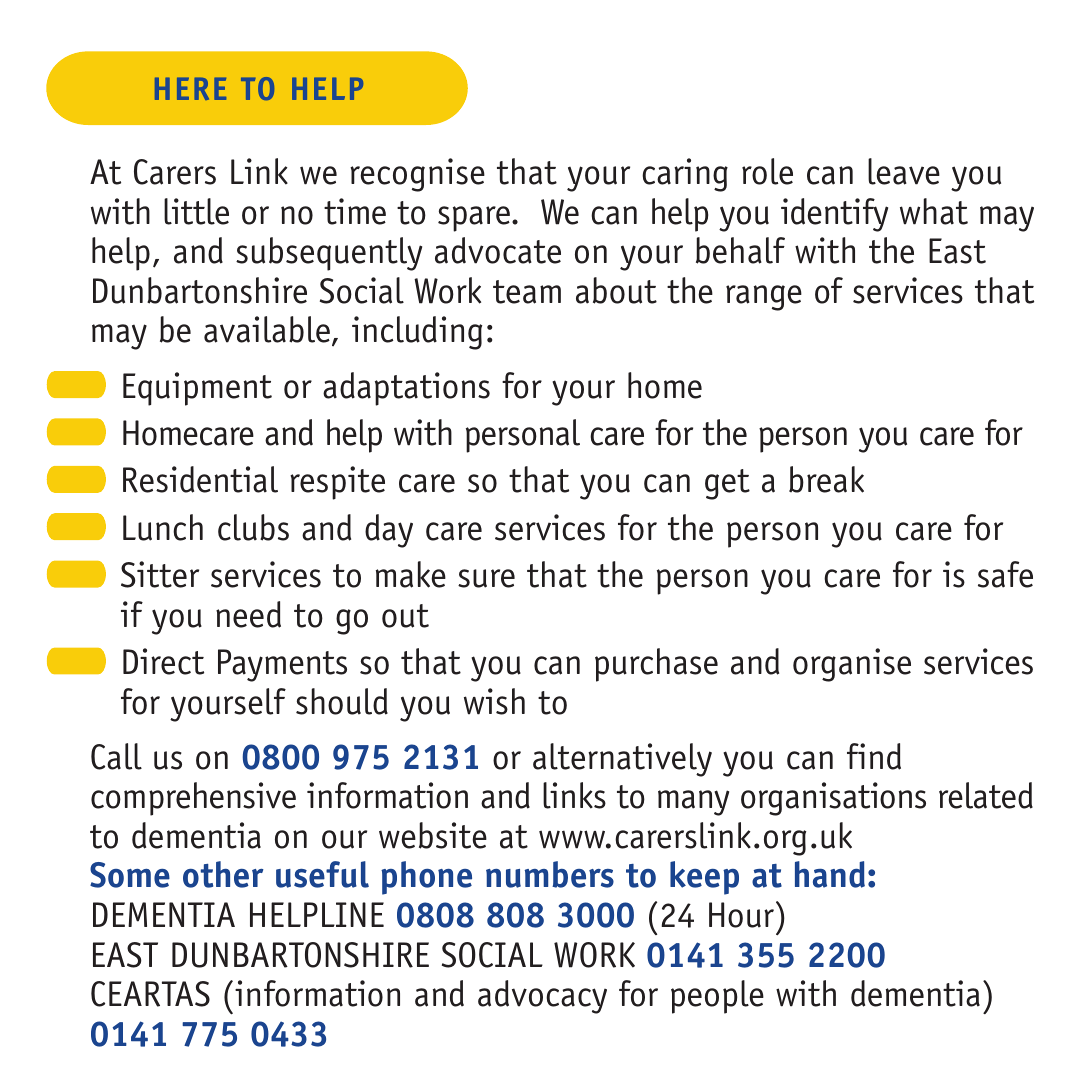  Describe the element at coordinates (904, 171) in the screenshot. I see `leave` at that location.
